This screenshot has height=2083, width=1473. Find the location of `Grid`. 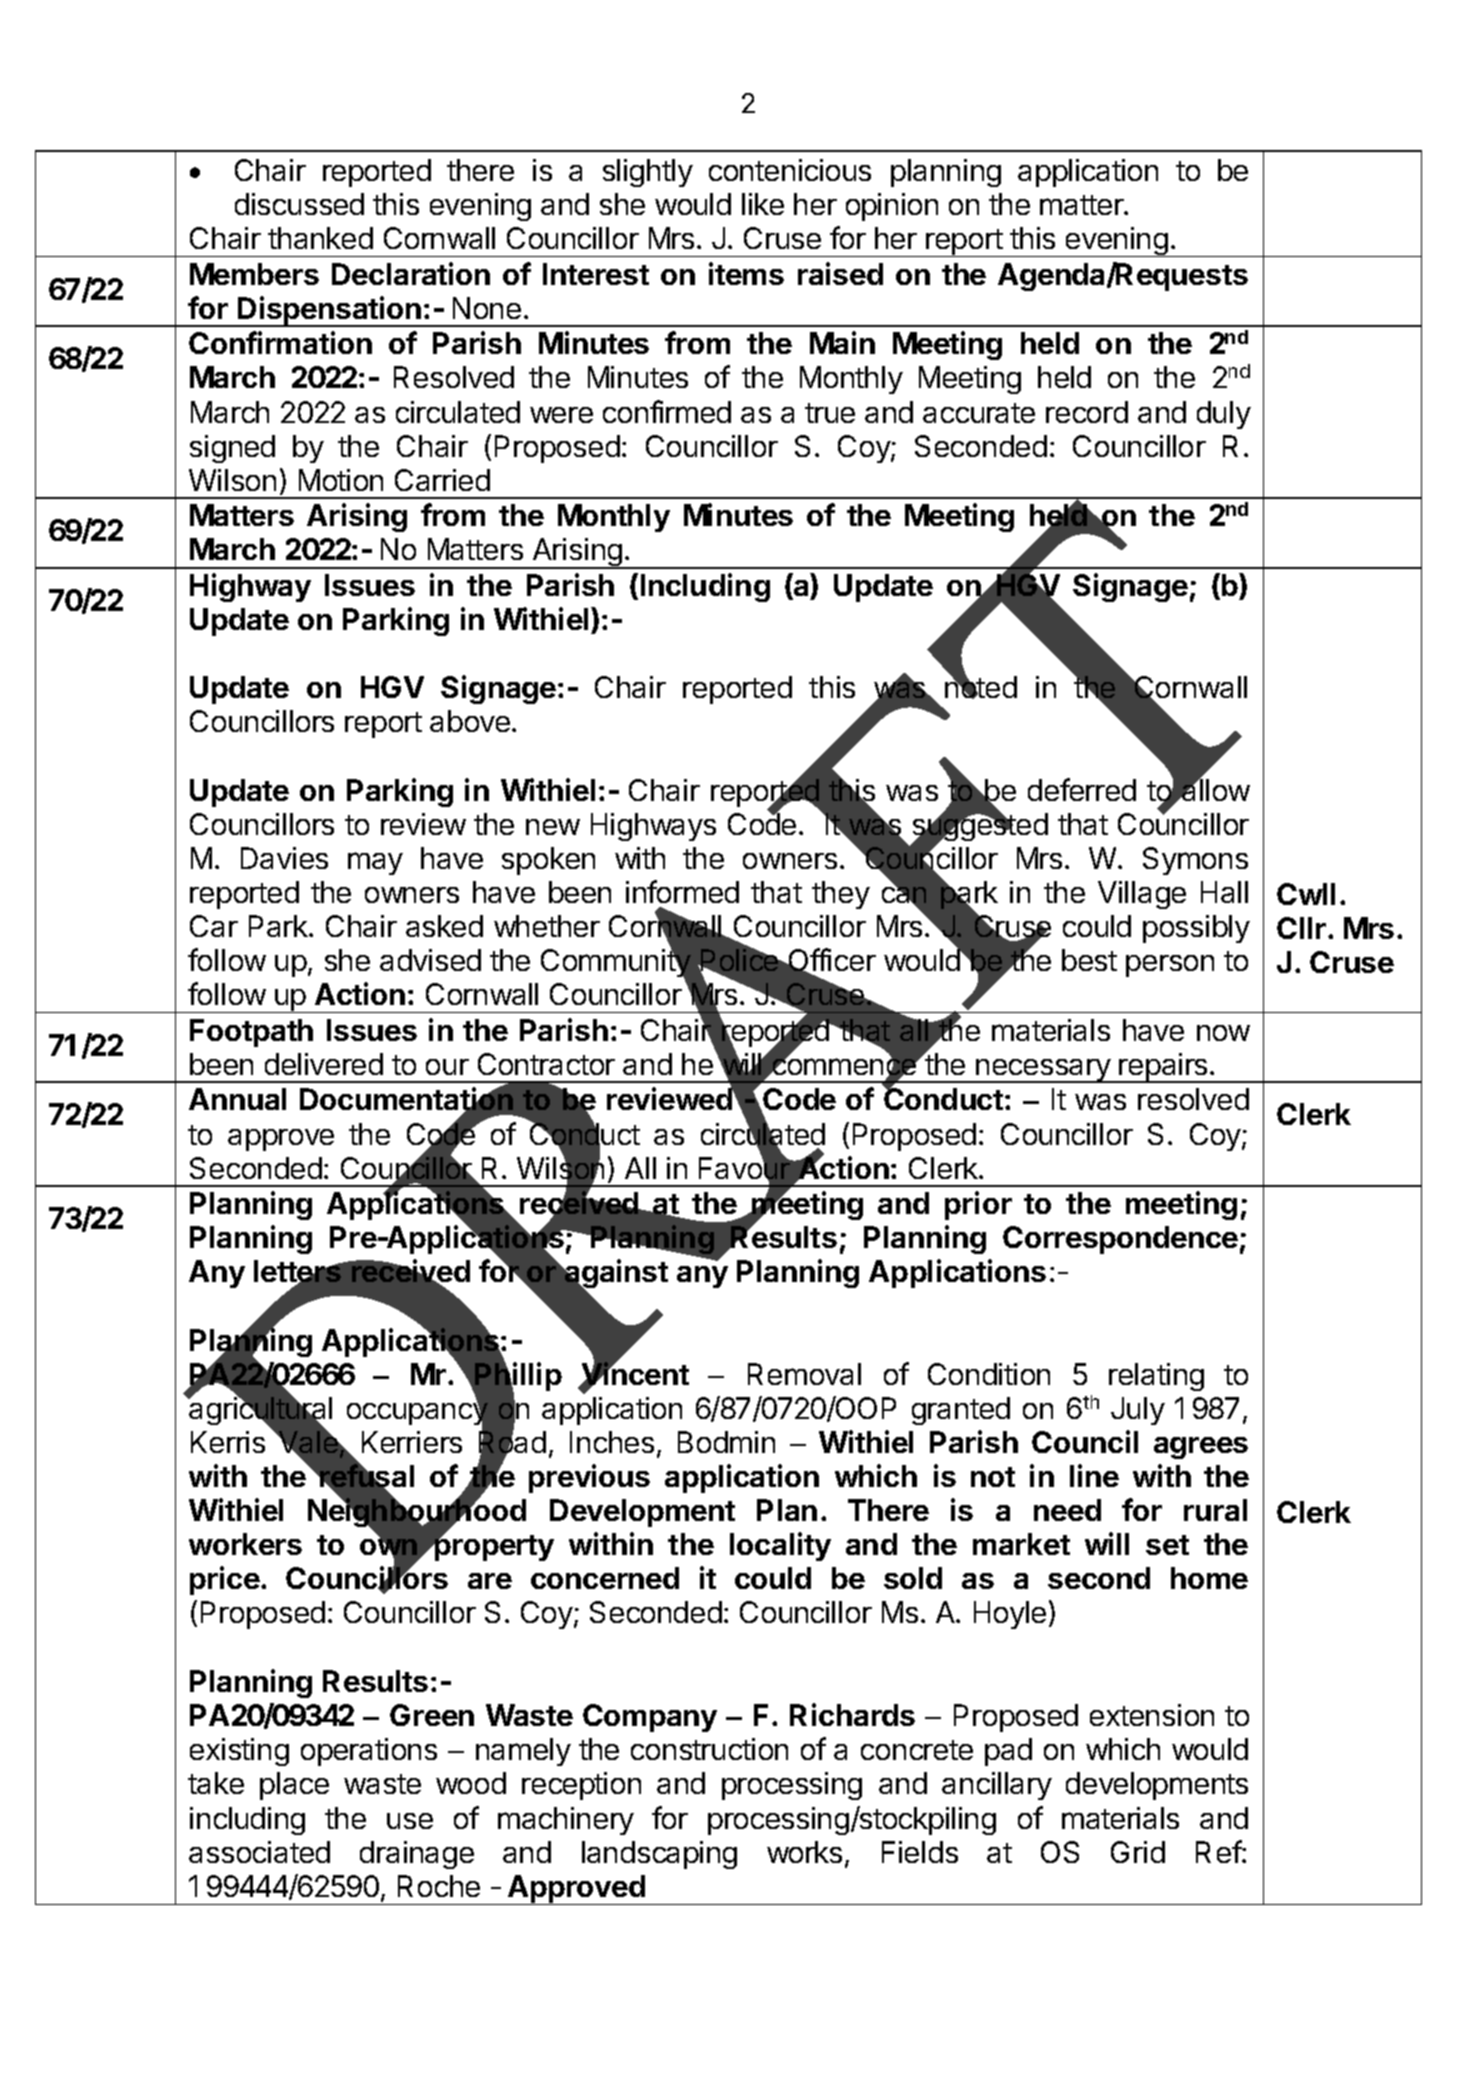

Grid is located at coordinates (1138, 1852).
